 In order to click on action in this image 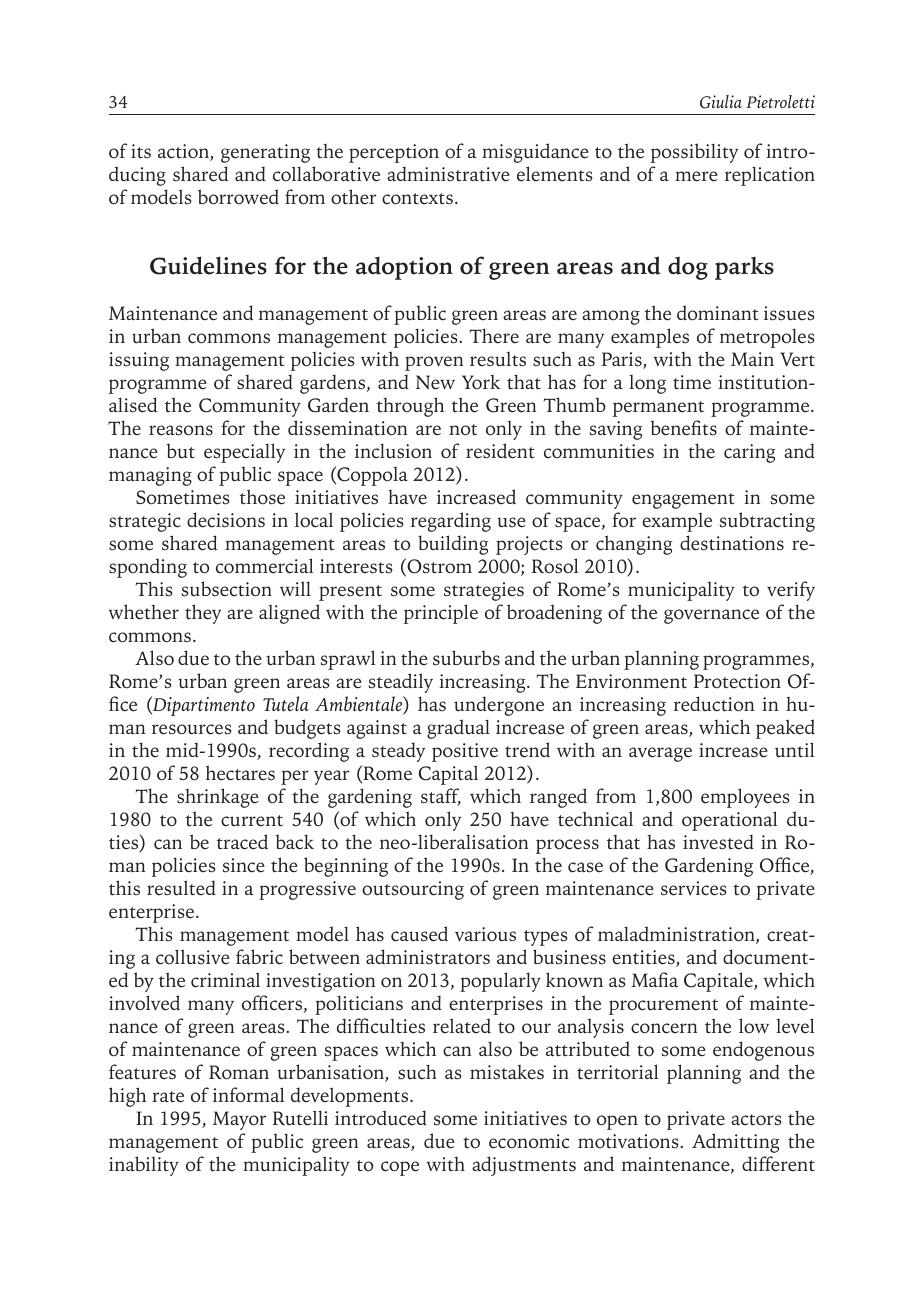, I will do `click(184, 152)`.
